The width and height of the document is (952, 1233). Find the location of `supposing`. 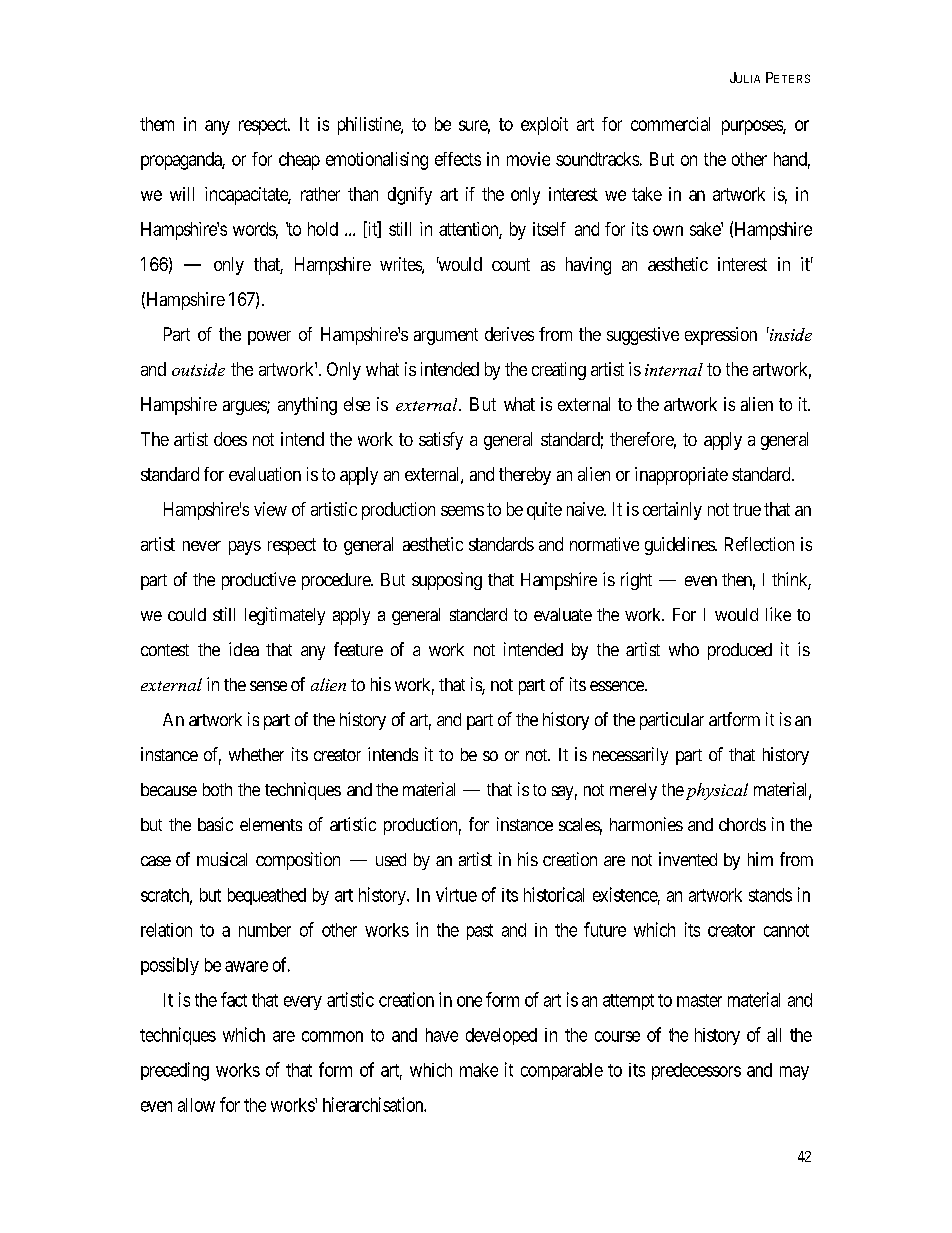

supposing is located at coordinates (447, 581).
